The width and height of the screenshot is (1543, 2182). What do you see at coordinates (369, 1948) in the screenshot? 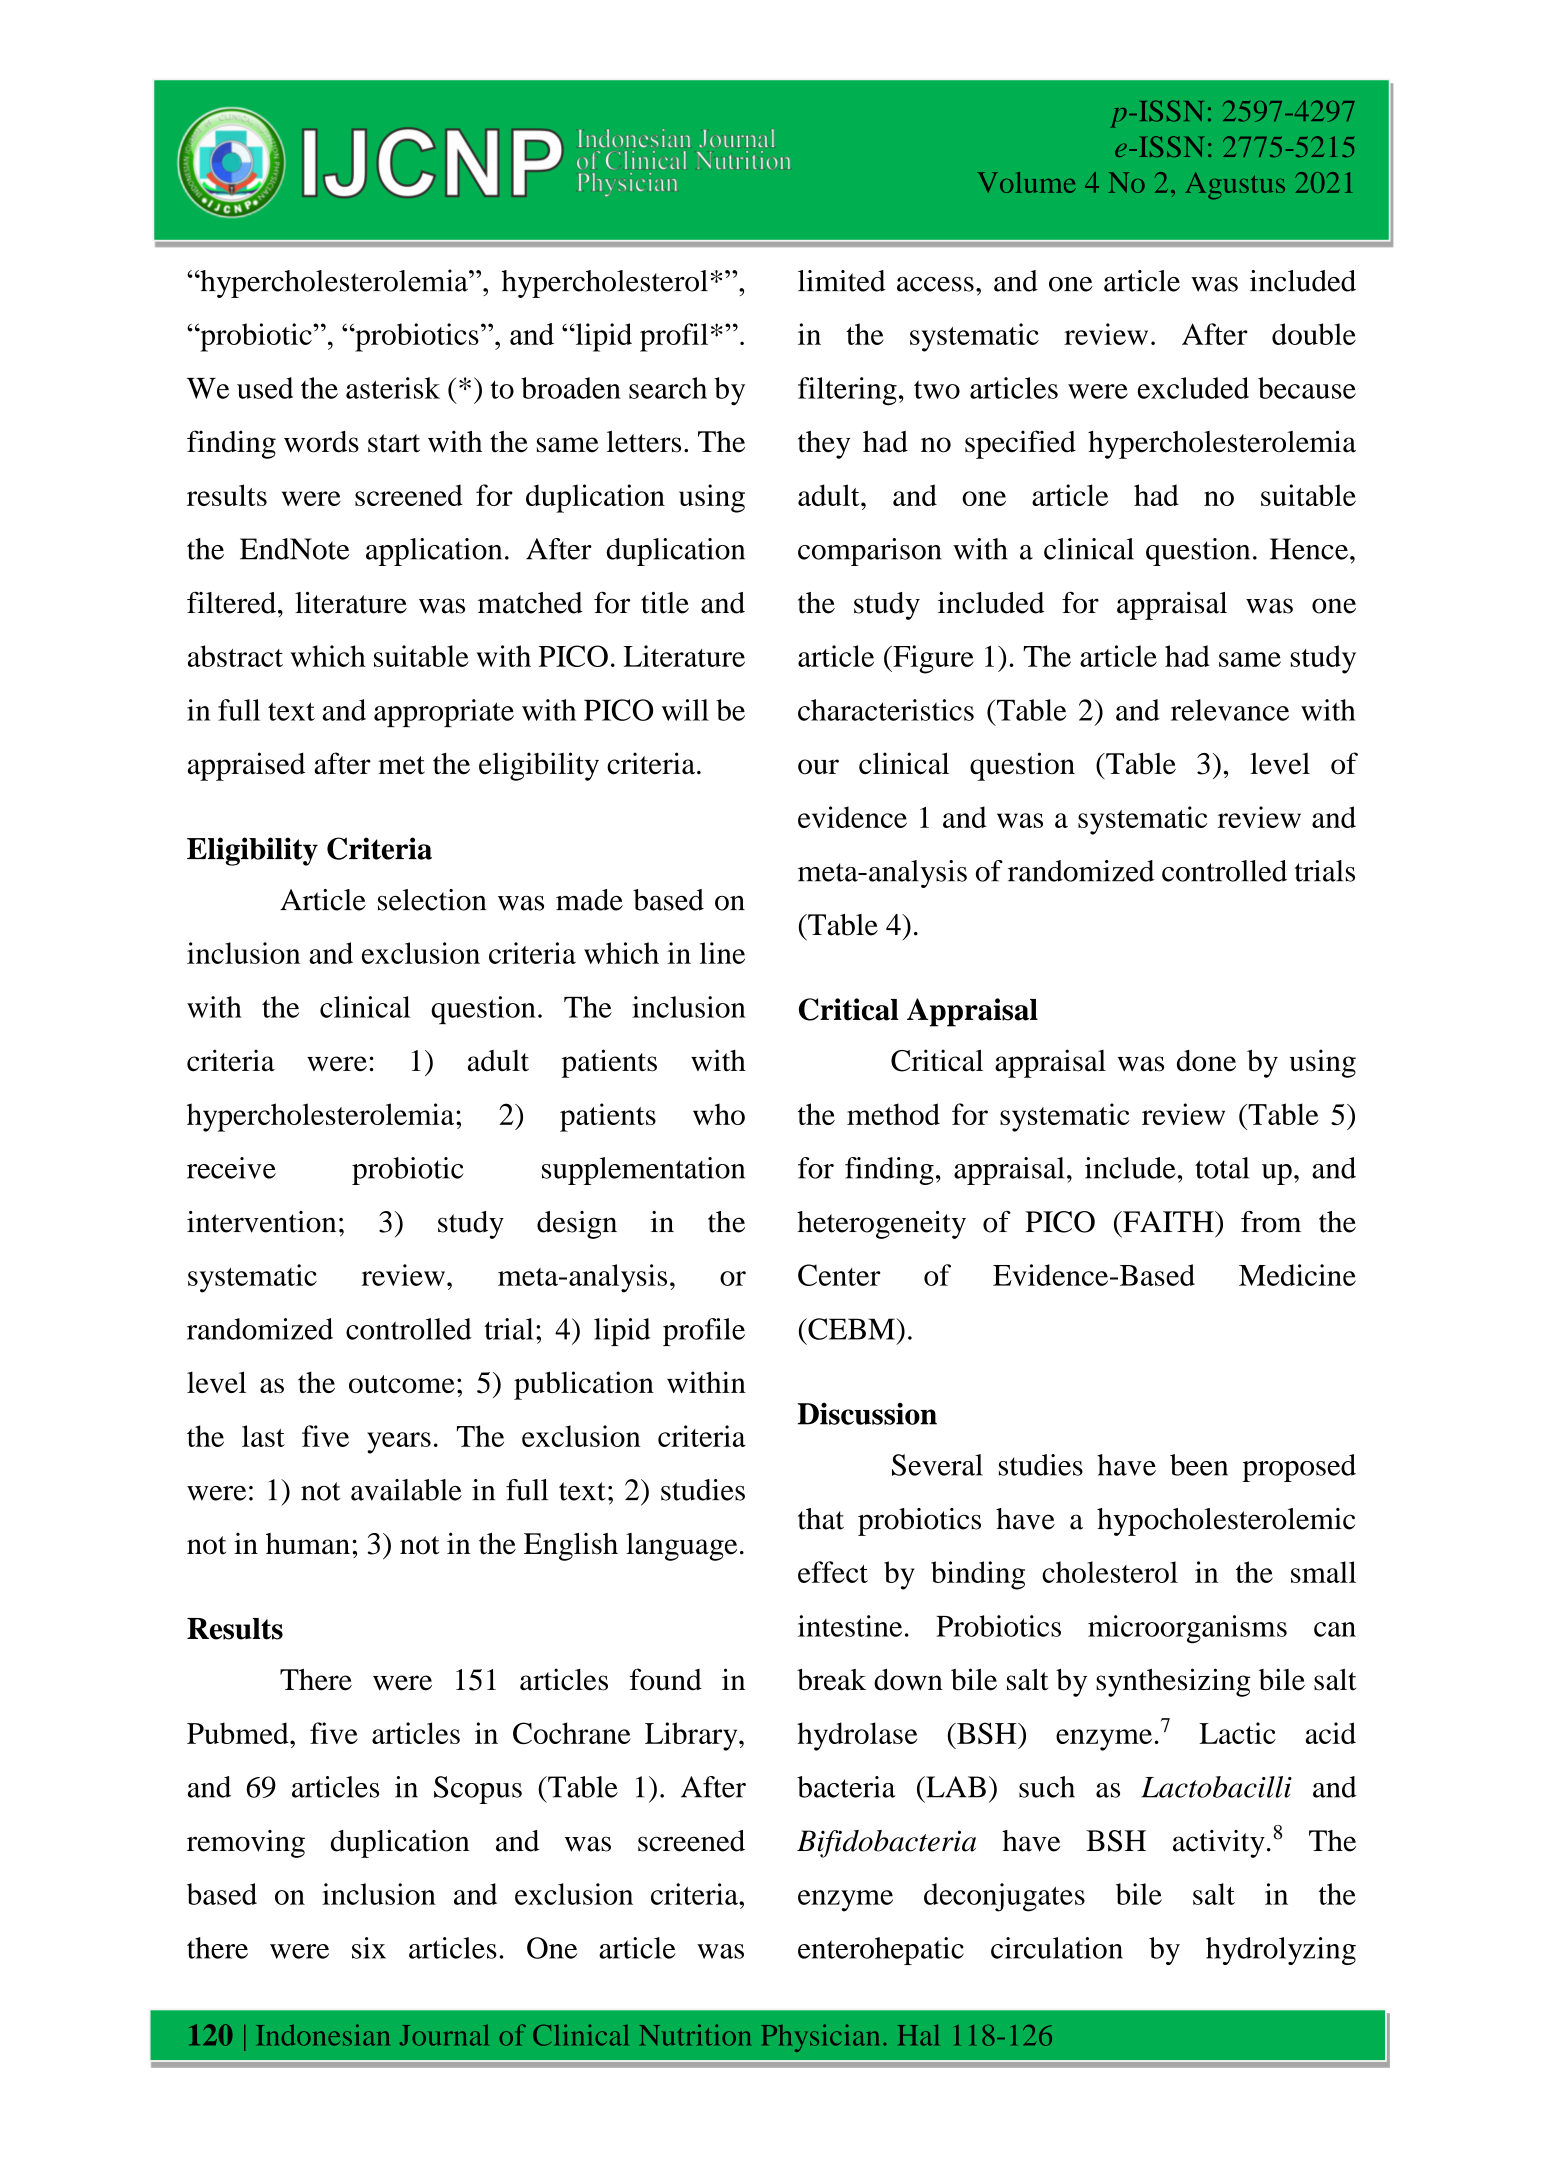
I see `six` at bounding box center [369, 1948].
